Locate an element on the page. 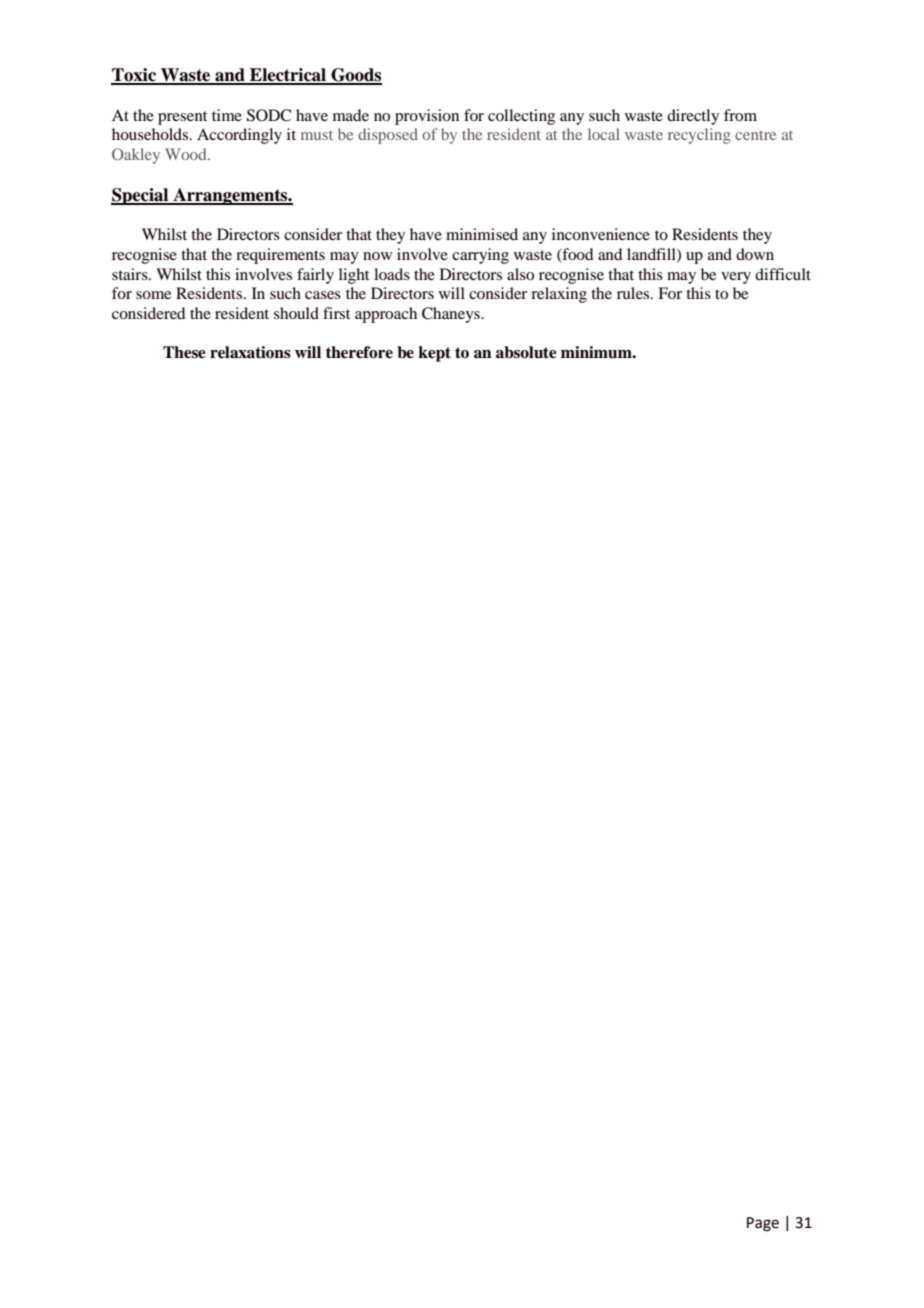 This document has height=1308, width=924. time is located at coordinates (227, 115).
